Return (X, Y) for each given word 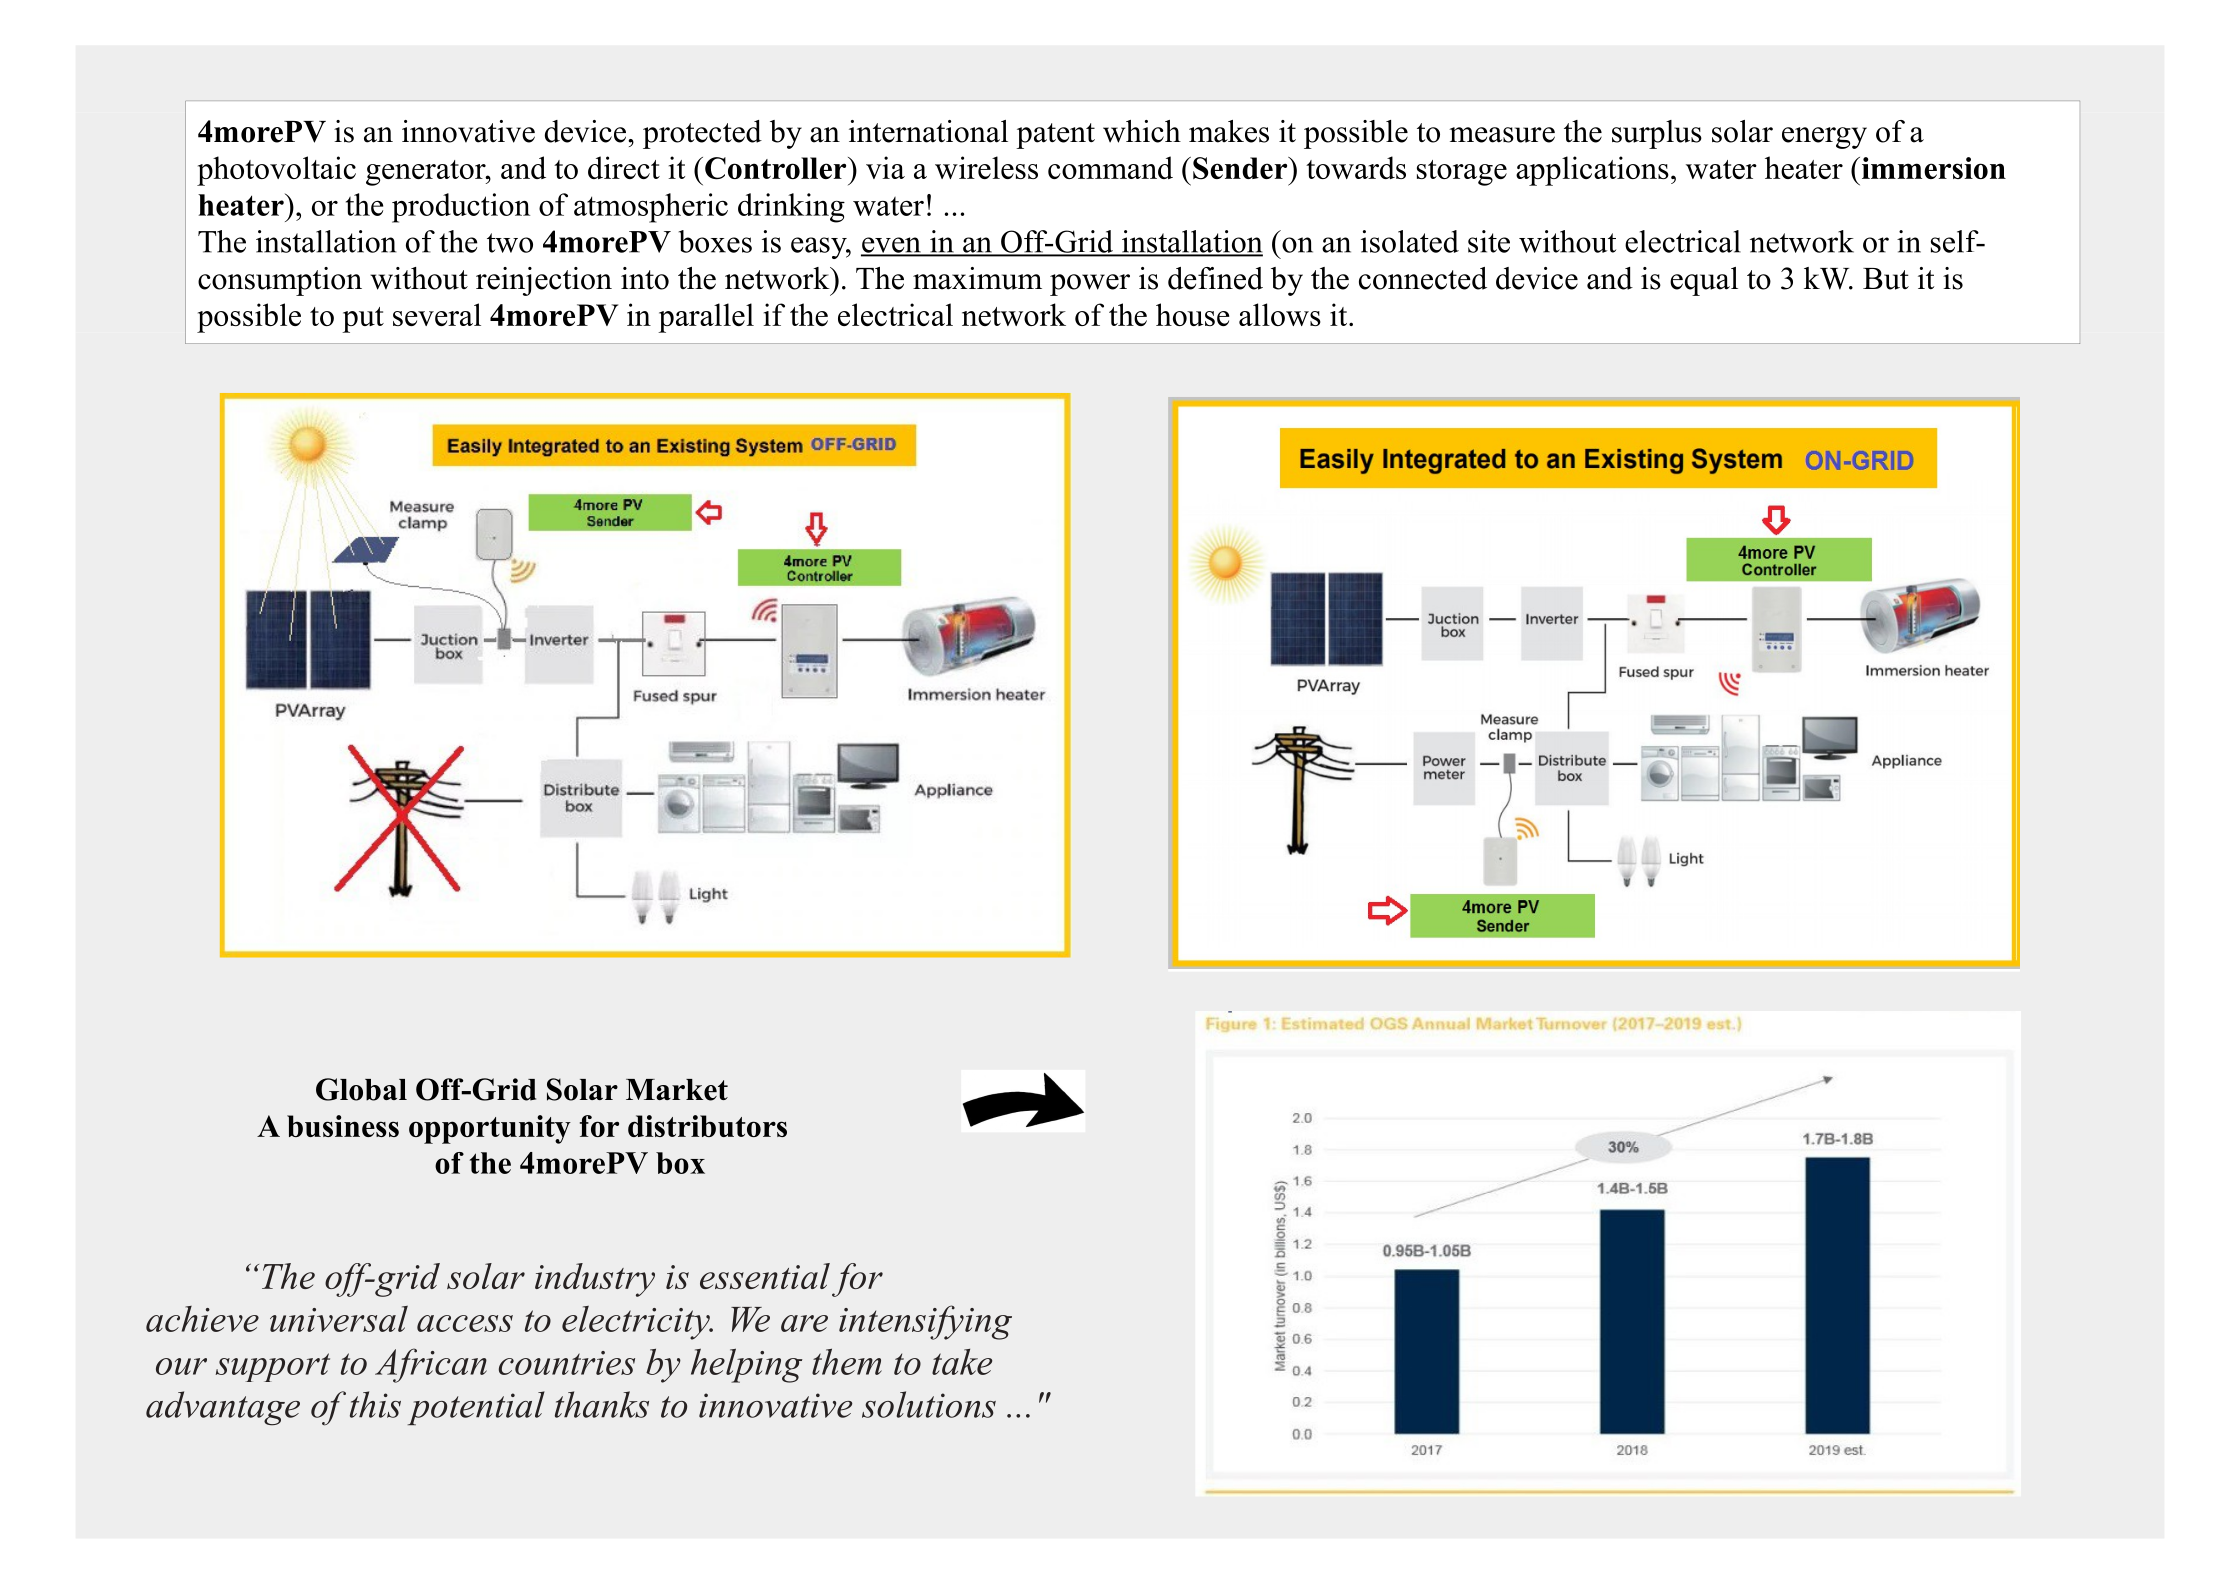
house (1193, 314)
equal (1704, 281)
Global (361, 1089)
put (363, 320)
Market (677, 1090)
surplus (1657, 134)
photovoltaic (276, 171)
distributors (707, 1126)
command (1110, 167)
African (431, 1365)
